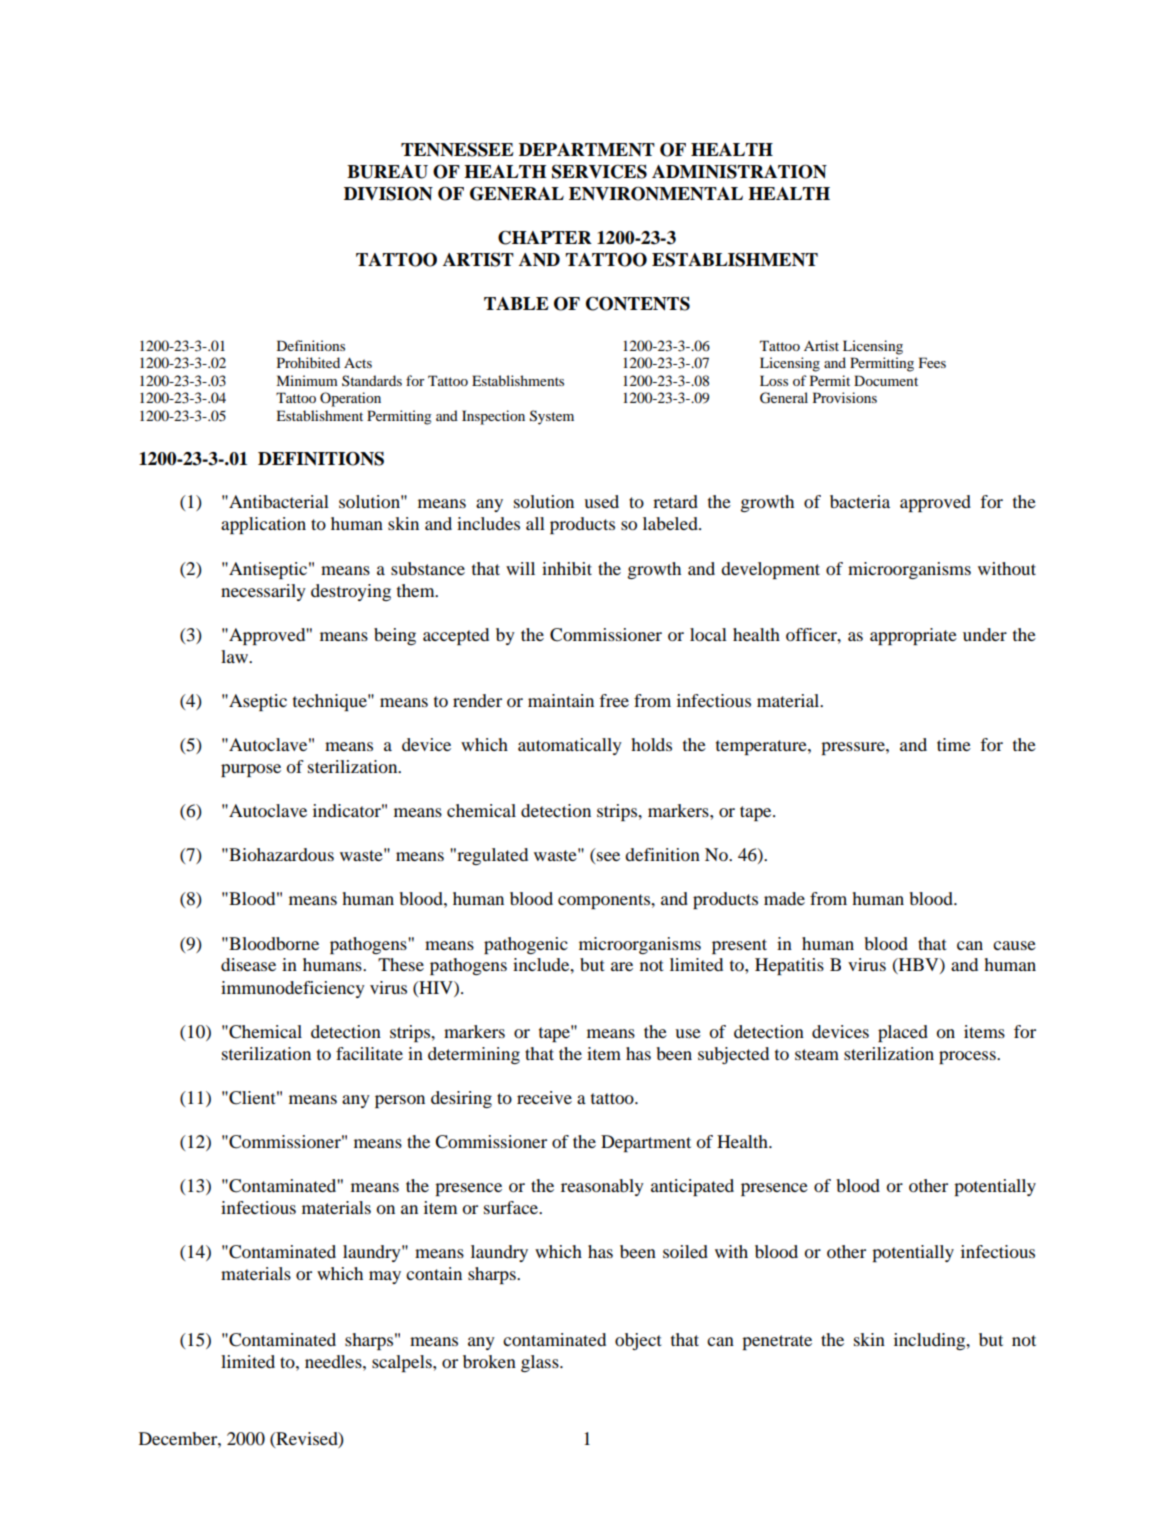 This image has height=1519, width=1174. I want to click on ADMINISTRATION, so click(739, 171).
